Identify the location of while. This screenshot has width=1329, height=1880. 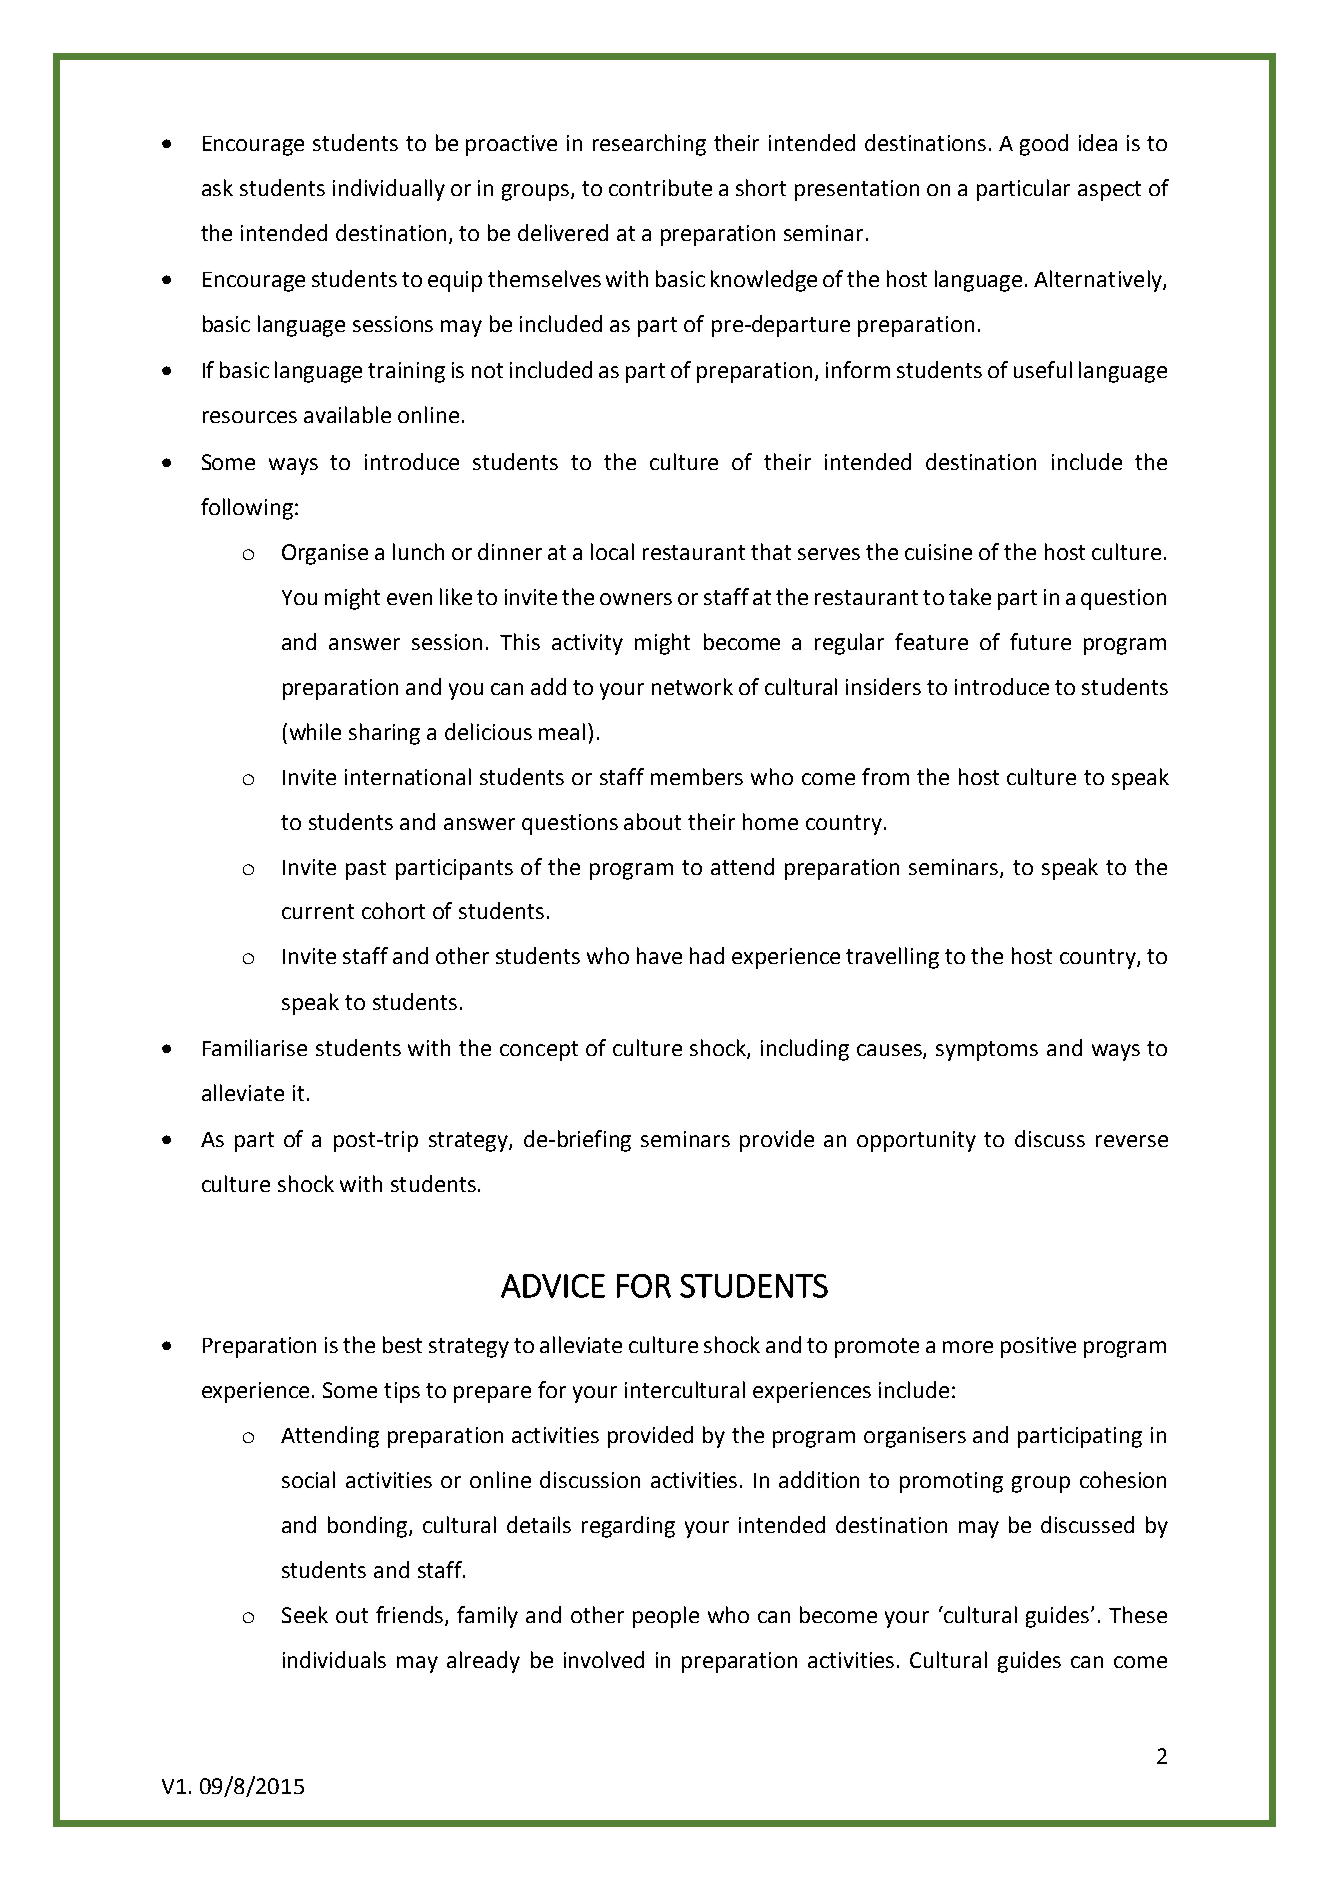
(315, 731).
